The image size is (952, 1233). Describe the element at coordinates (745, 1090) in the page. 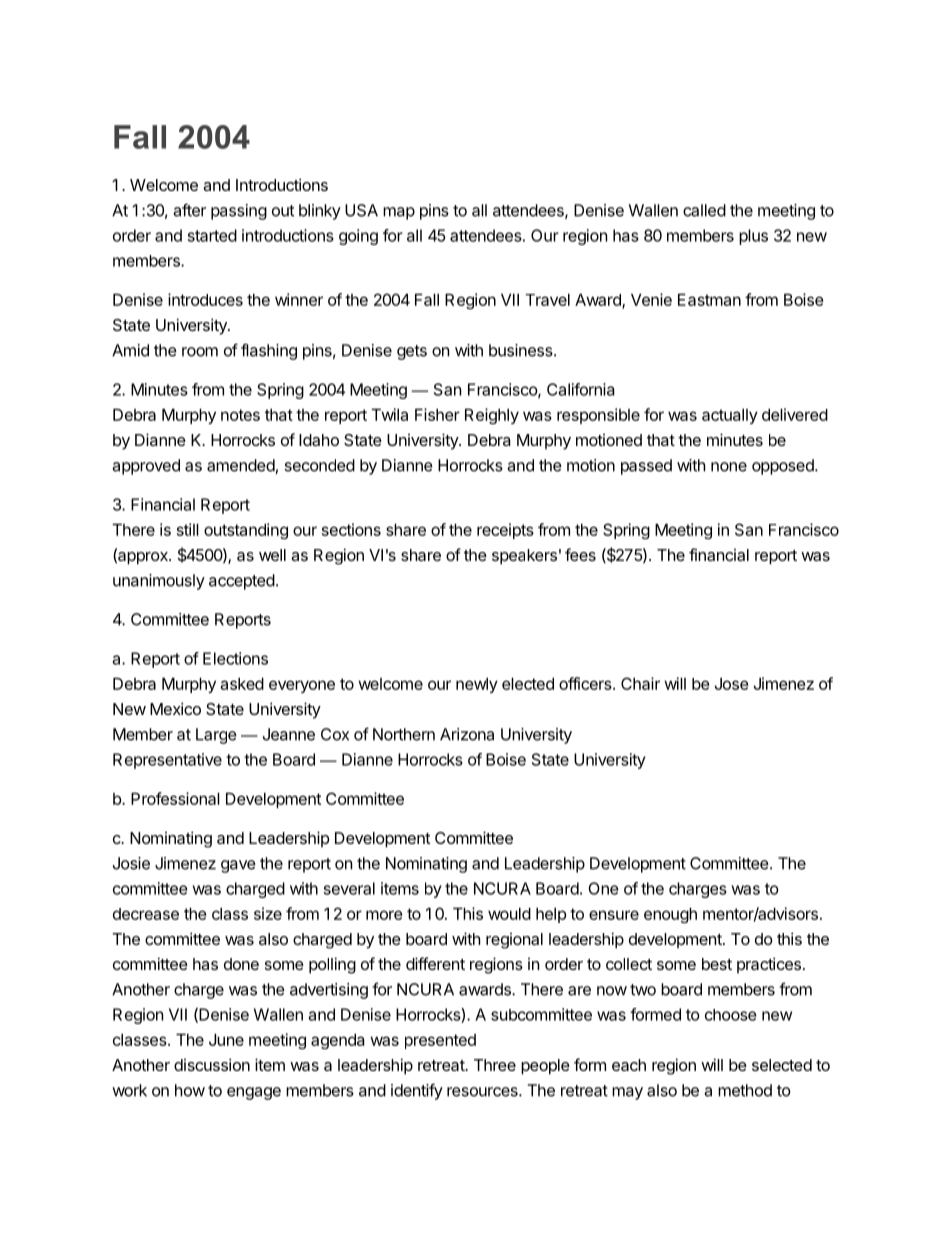

I see `method` at that location.
